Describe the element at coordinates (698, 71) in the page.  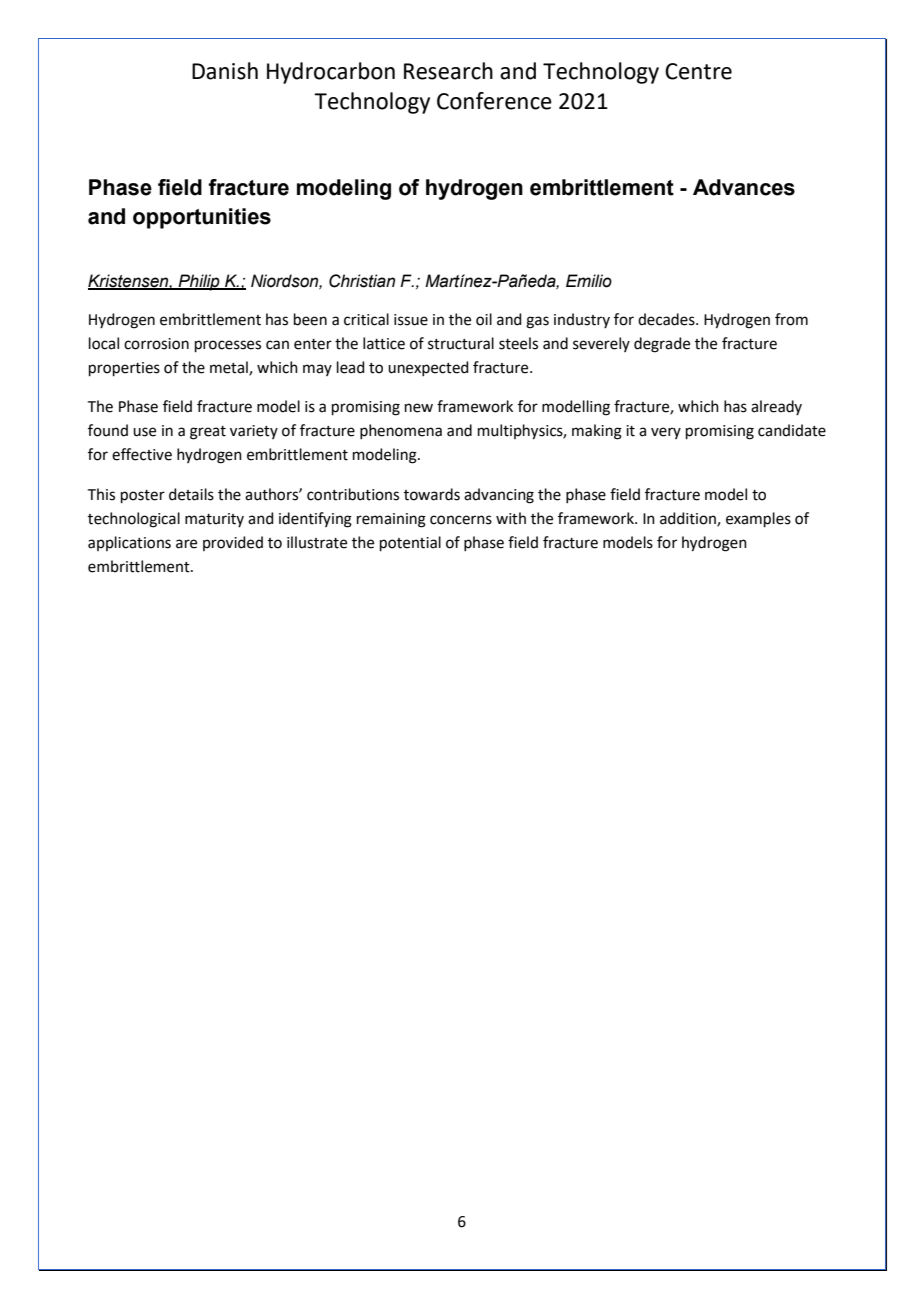
I see `Centre` at that location.
